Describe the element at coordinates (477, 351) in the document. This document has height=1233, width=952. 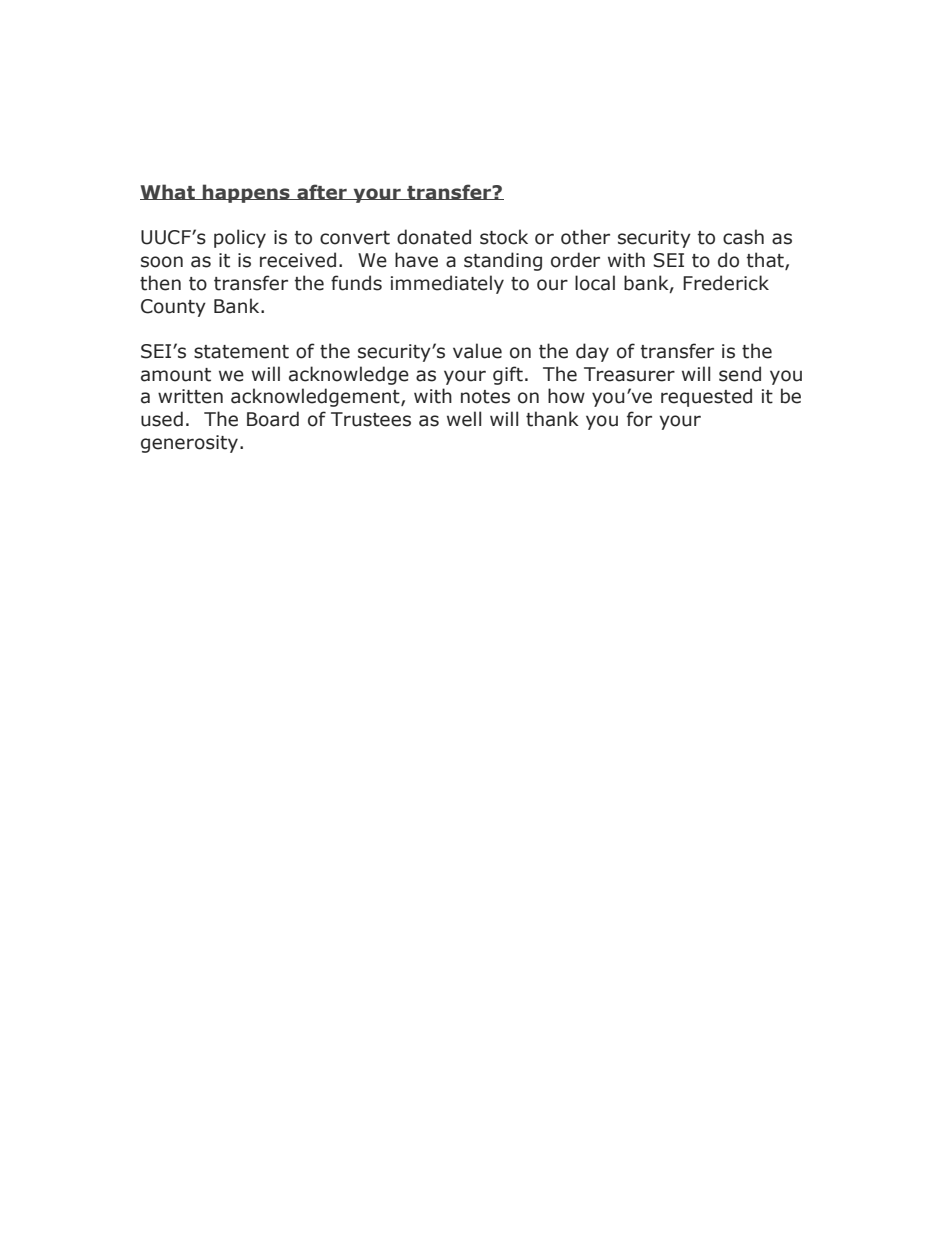
I see `value` at that location.
